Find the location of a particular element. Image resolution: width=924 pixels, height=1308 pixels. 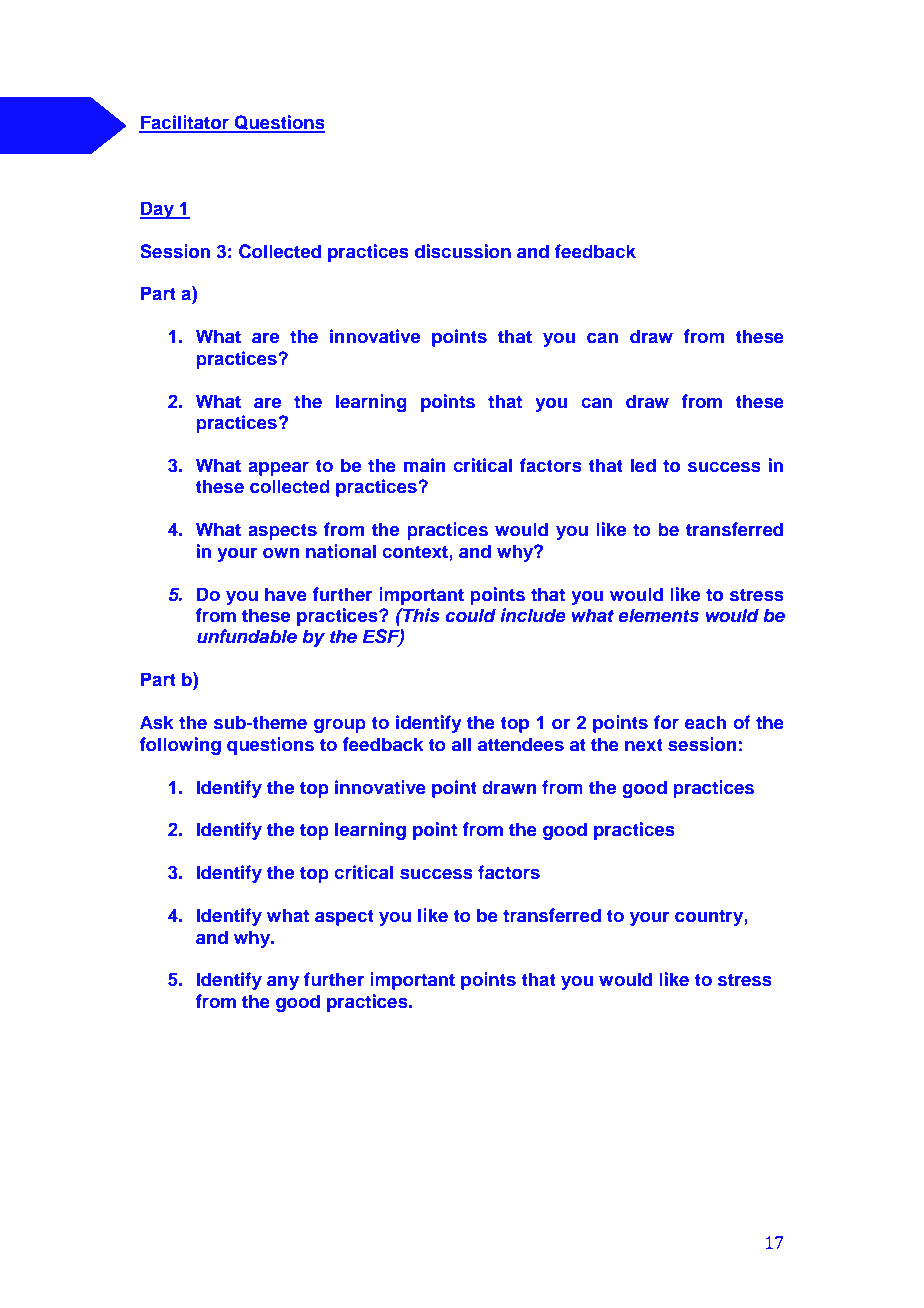

discussion is located at coordinates (463, 251).
